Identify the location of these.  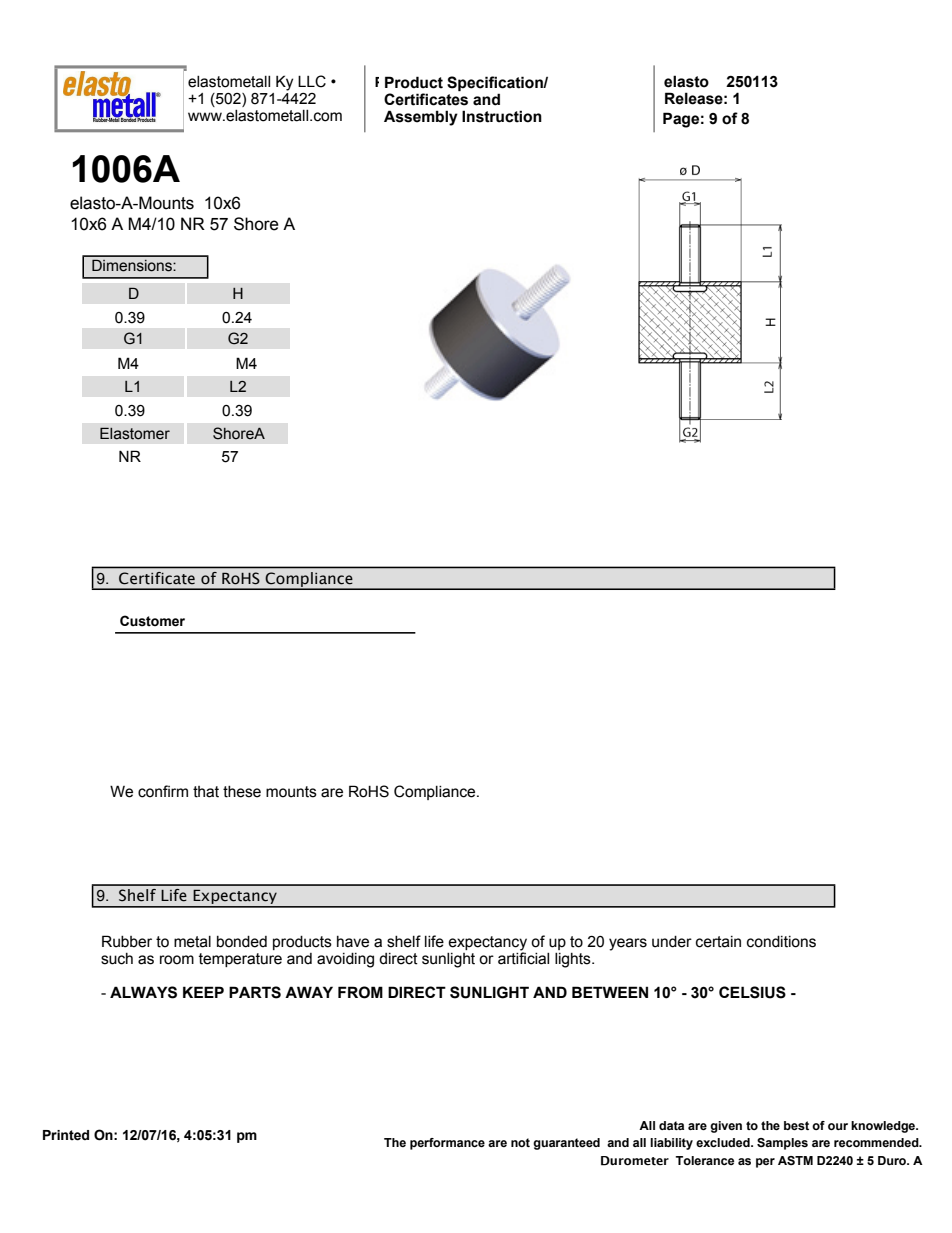
(242, 792).
